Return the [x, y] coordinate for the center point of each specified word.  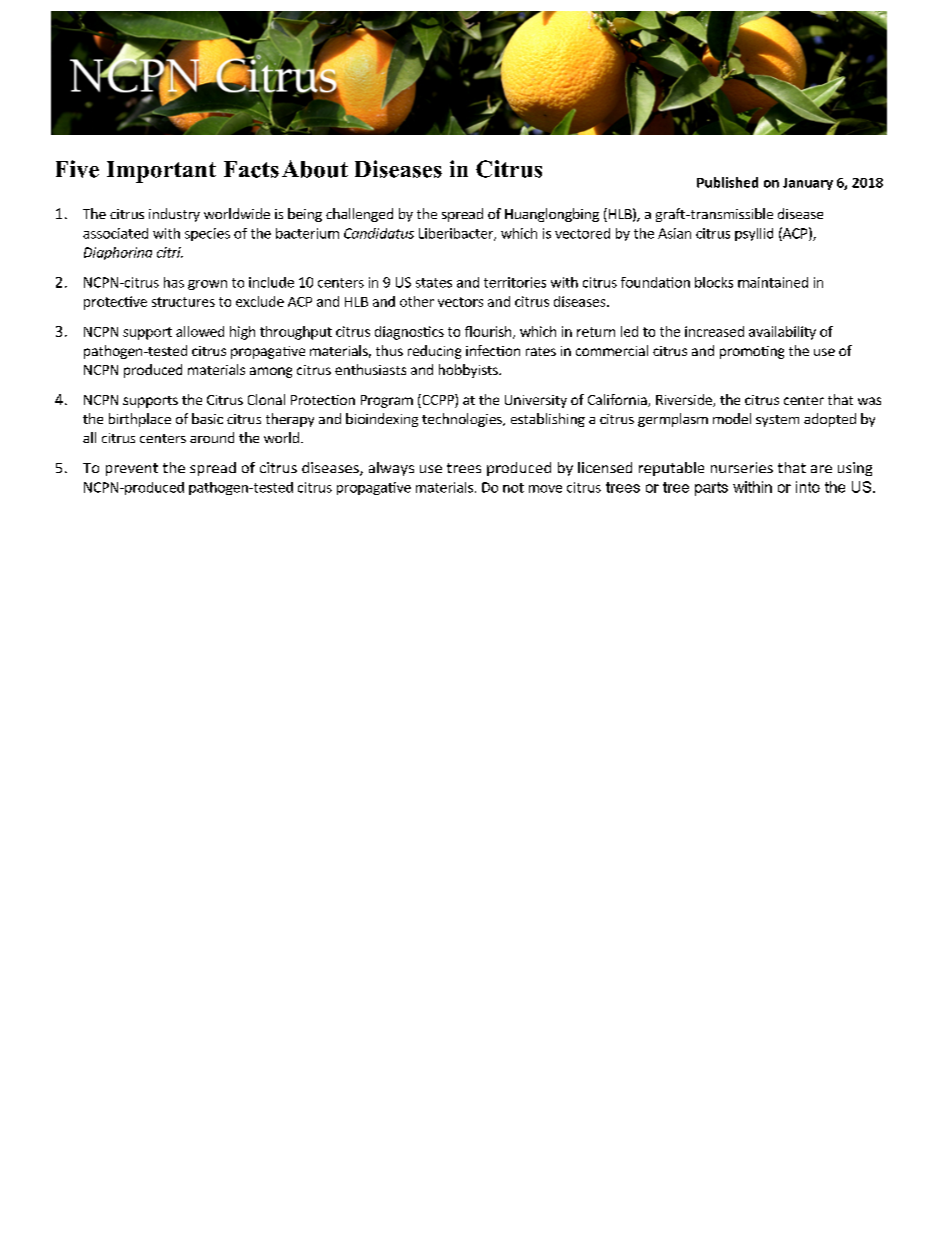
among [271, 372]
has [174, 282]
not [513, 488]
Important [161, 172]
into [808, 487]
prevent [132, 469]
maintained [773, 282]
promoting [752, 352]
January [808, 184]
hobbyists [469, 371]
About [315, 169]
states [434, 283]
